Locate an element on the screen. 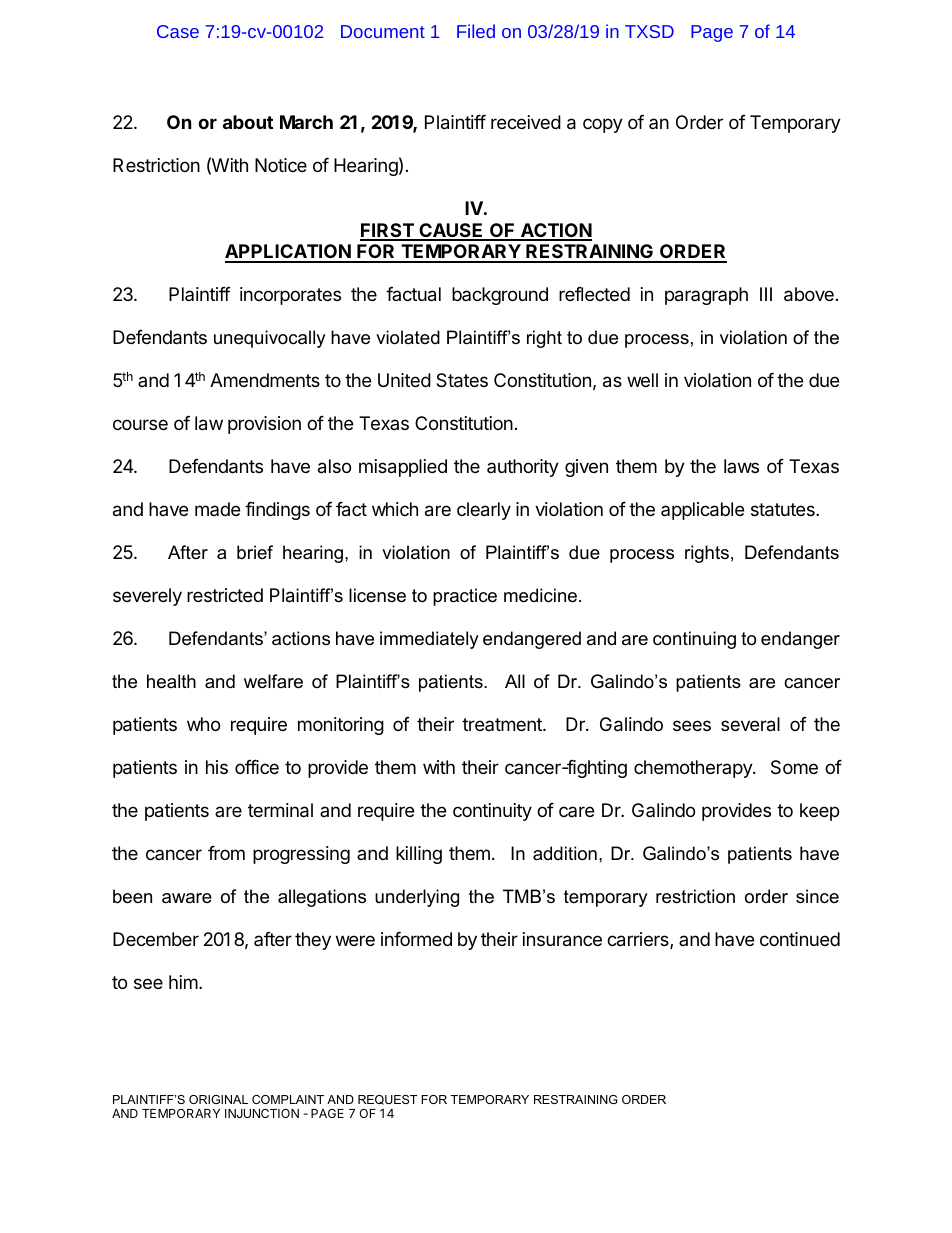  continuity is located at coordinates (492, 812).
